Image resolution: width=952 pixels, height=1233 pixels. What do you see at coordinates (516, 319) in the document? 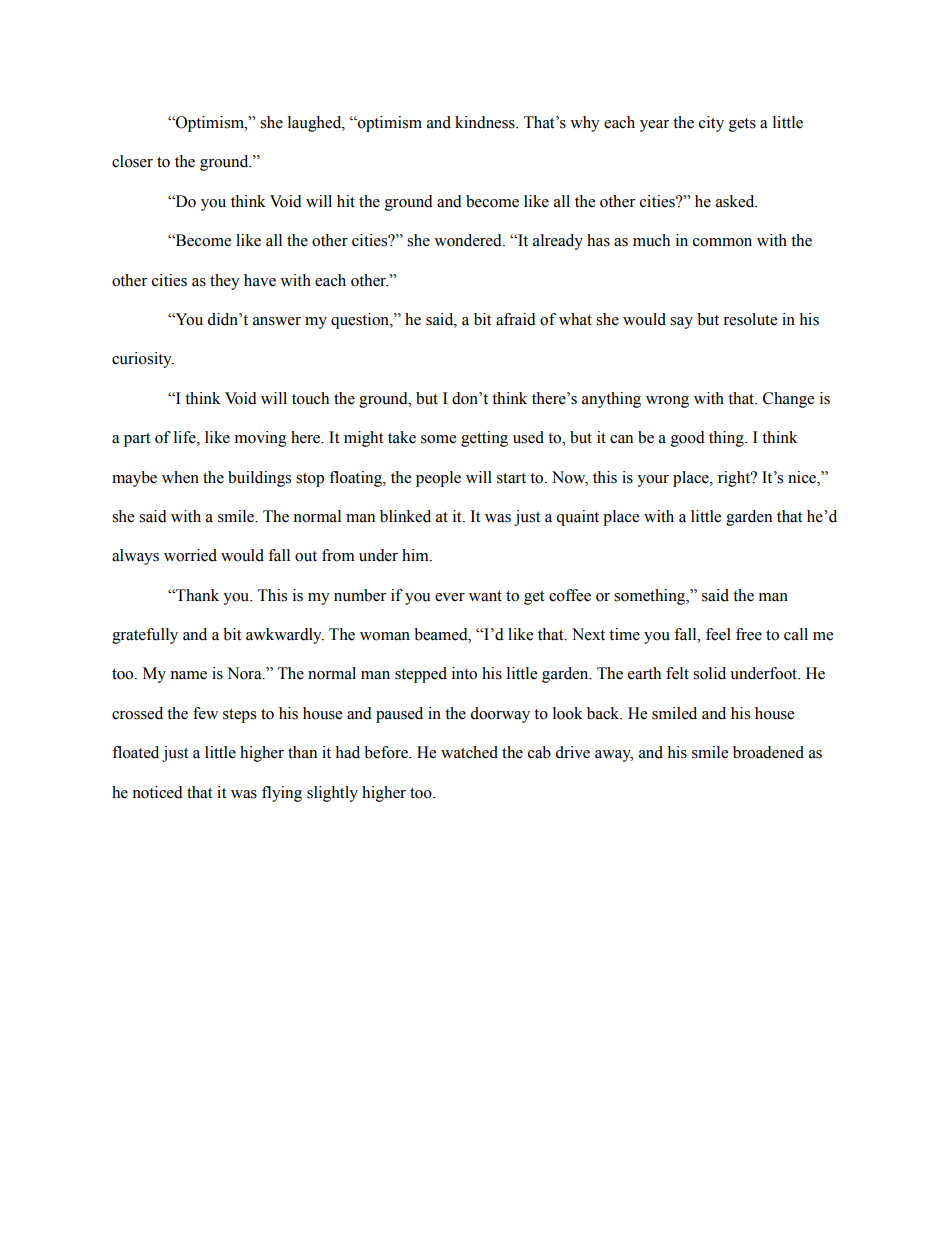
I see `afraid` at bounding box center [516, 319].
